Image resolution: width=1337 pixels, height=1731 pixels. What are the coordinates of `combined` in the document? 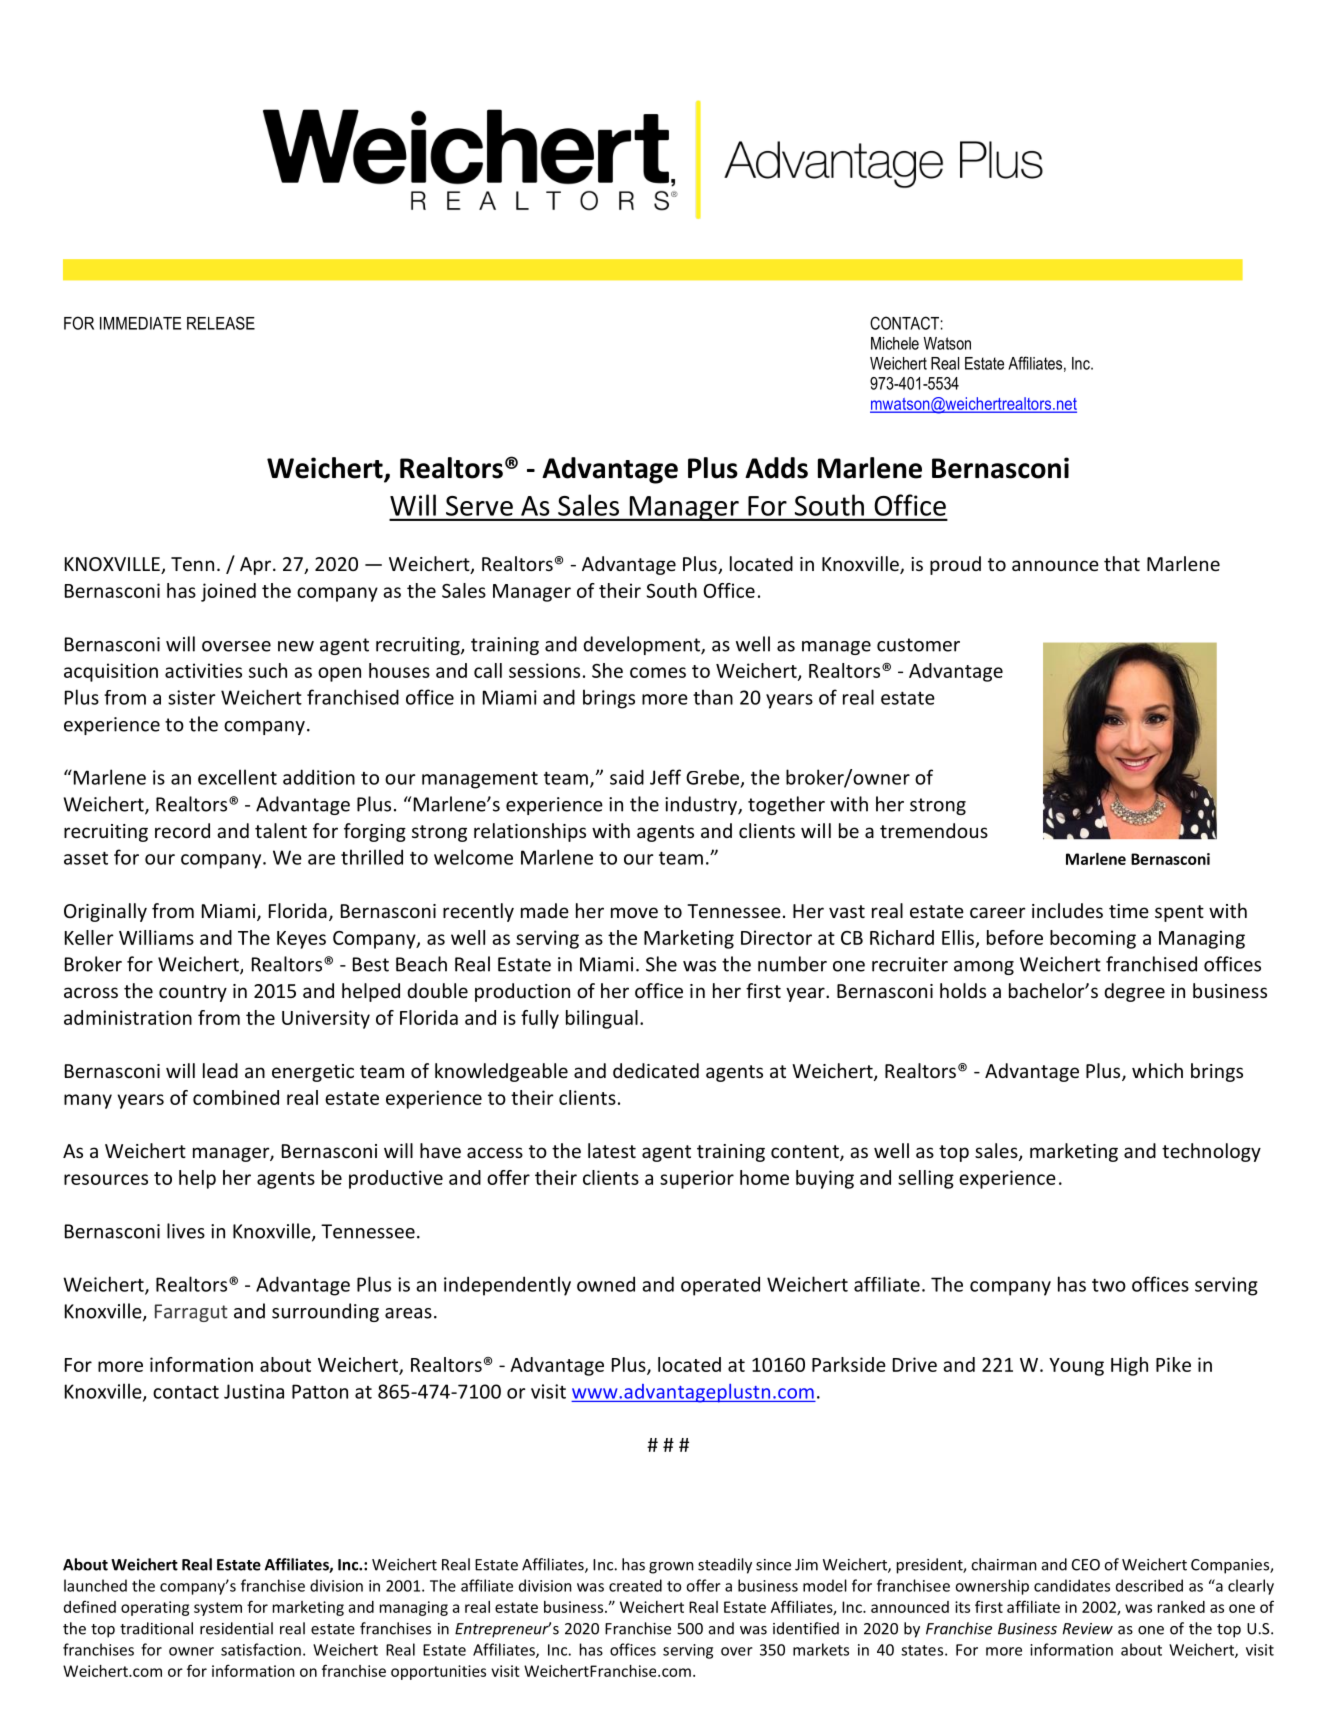 It's located at (236, 1097).
